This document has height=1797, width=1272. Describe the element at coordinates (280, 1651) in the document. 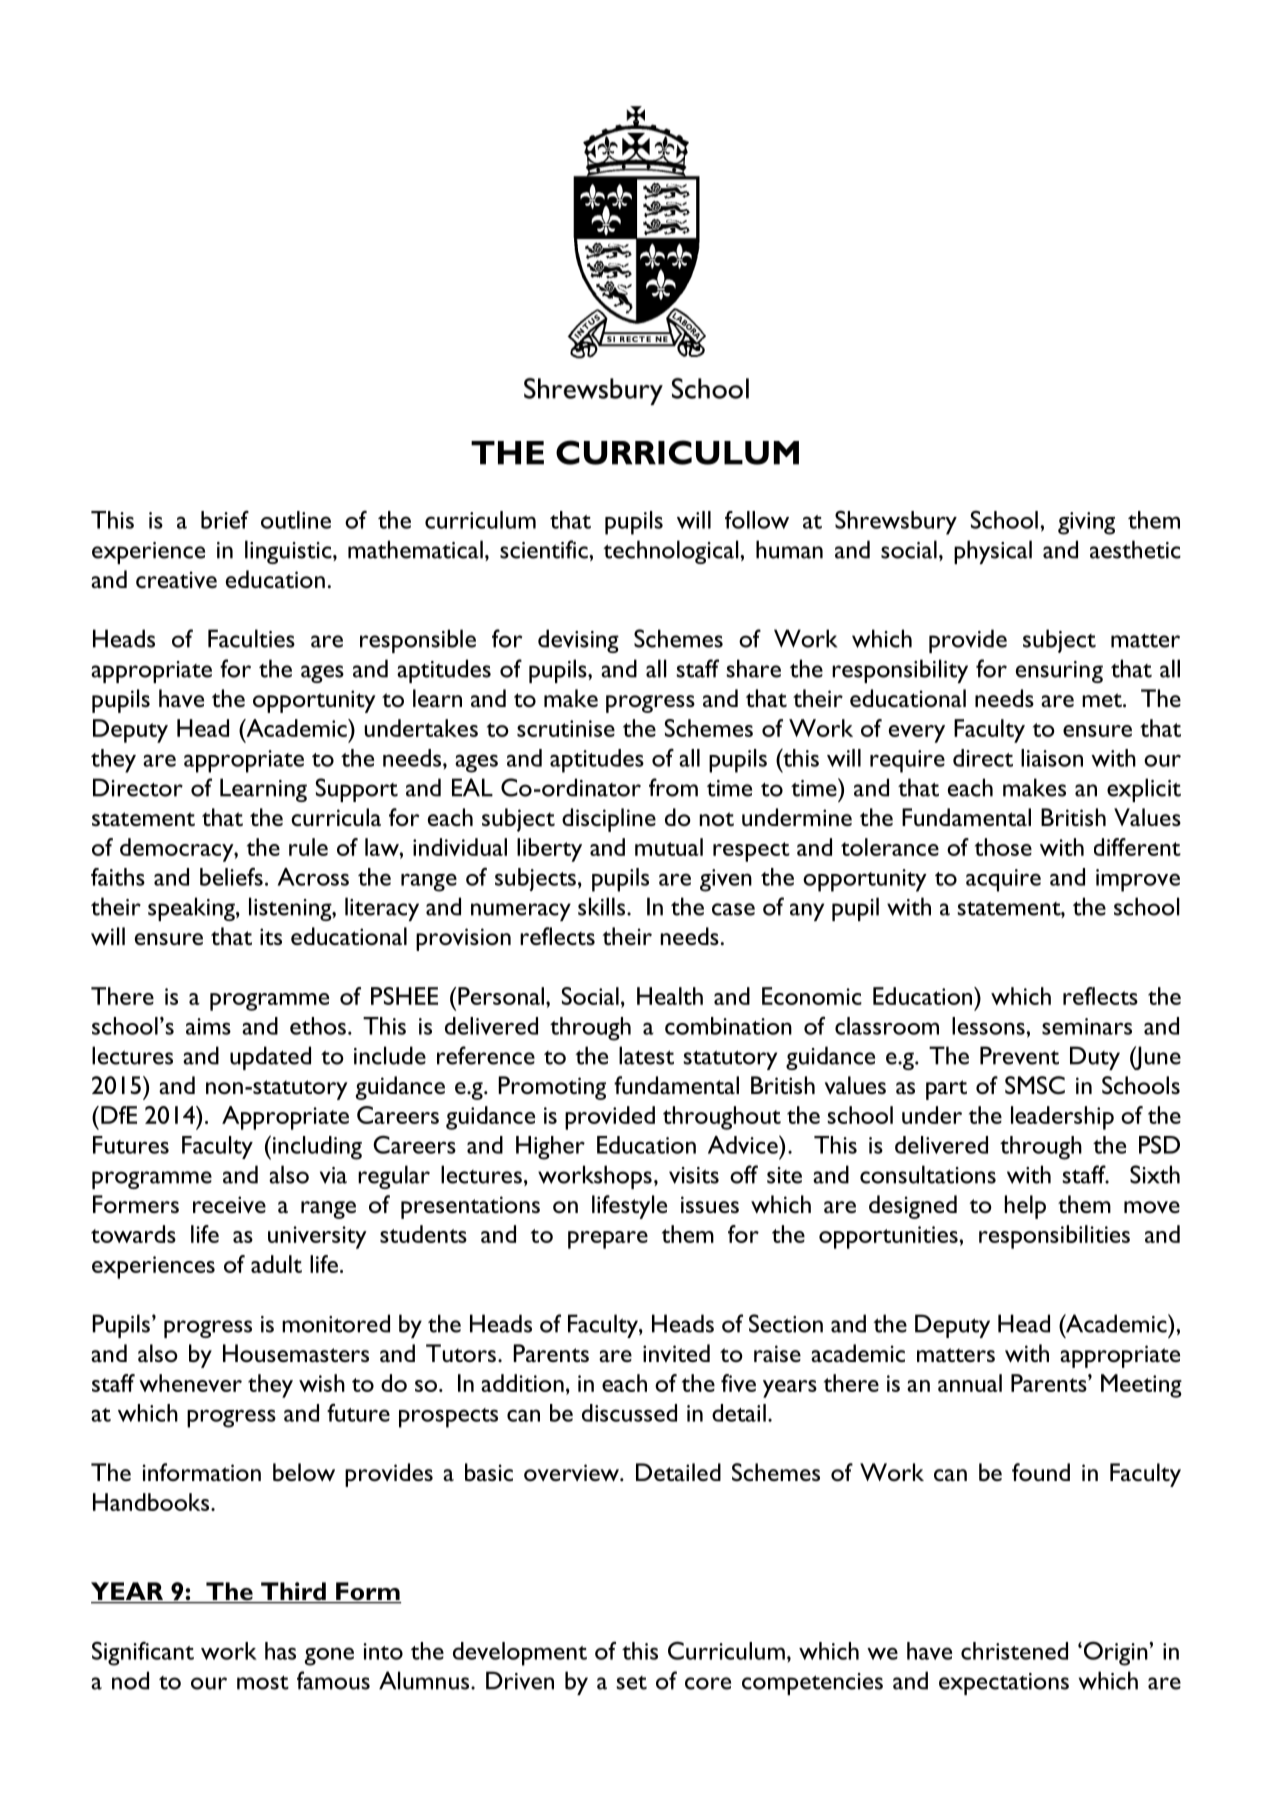

I see `has` at that location.
